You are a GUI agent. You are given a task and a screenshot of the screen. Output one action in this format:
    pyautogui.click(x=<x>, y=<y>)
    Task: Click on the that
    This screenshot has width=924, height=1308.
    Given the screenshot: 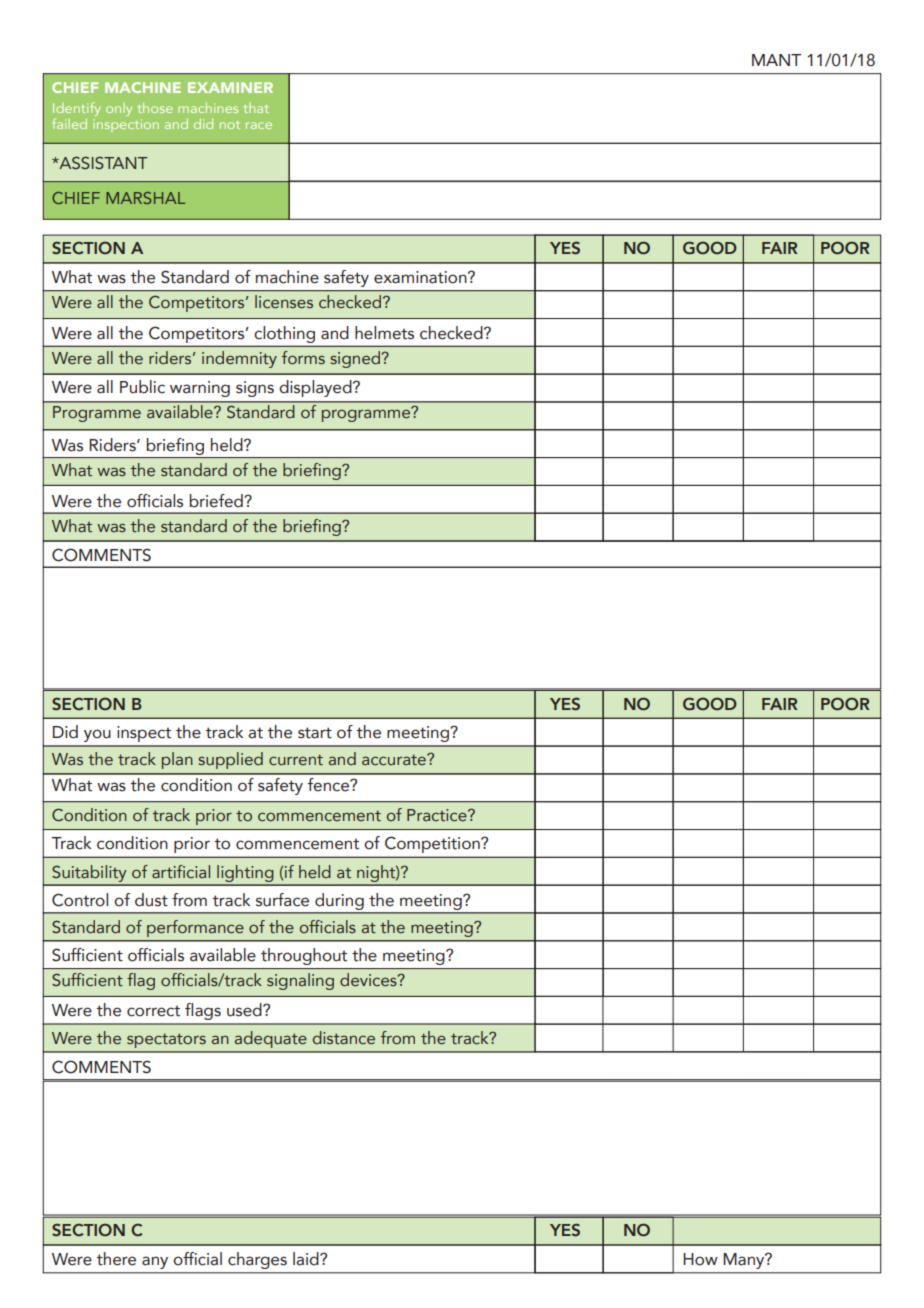 What is the action you would take?
    pyautogui.click(x=256, y=108)
